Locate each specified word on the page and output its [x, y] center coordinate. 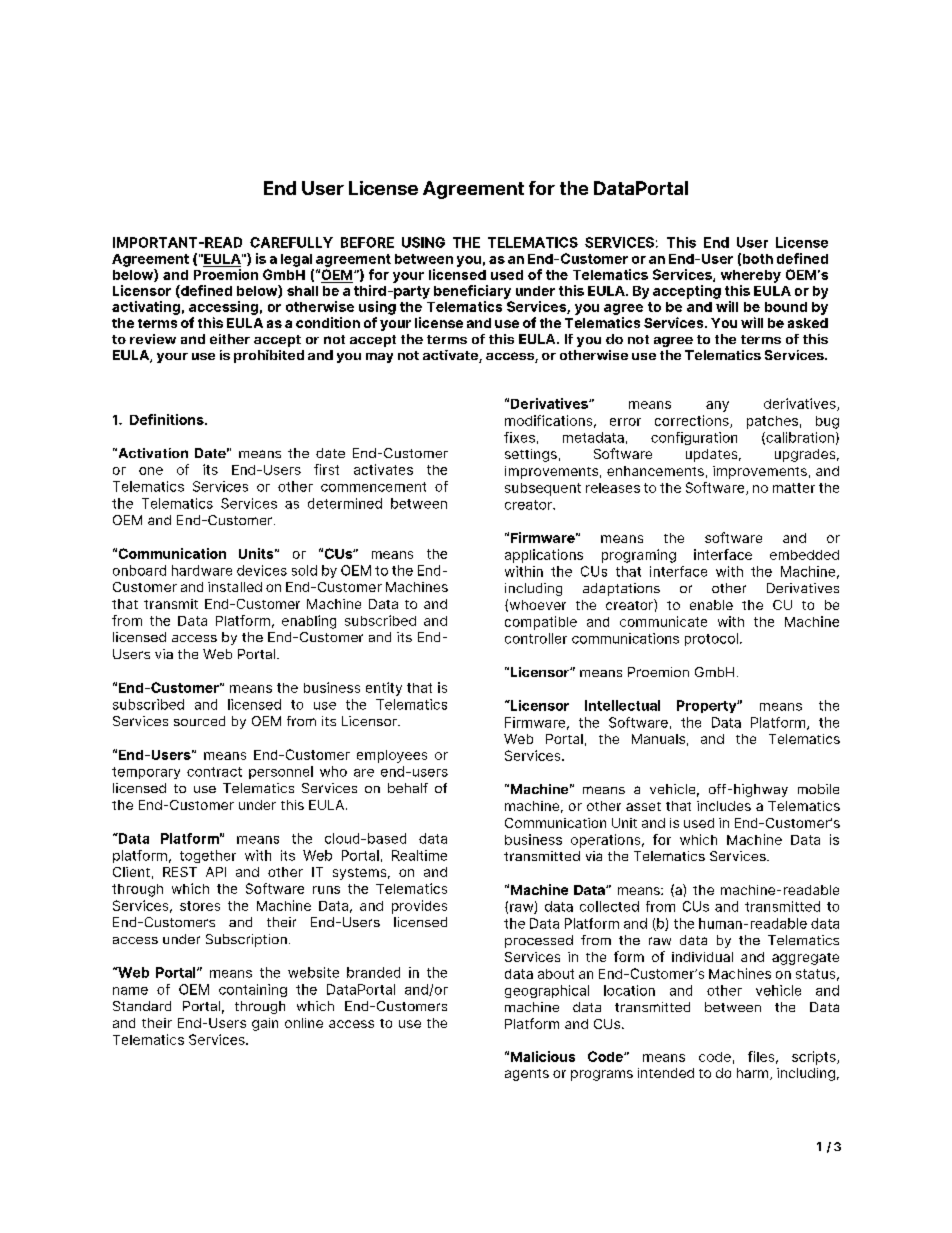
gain [265, 1024]
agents [527, 1075]
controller [536, 638]
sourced [199, 721]
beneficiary [472, 292]
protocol [711, 639]
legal [296, 260]
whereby [751, 276]
